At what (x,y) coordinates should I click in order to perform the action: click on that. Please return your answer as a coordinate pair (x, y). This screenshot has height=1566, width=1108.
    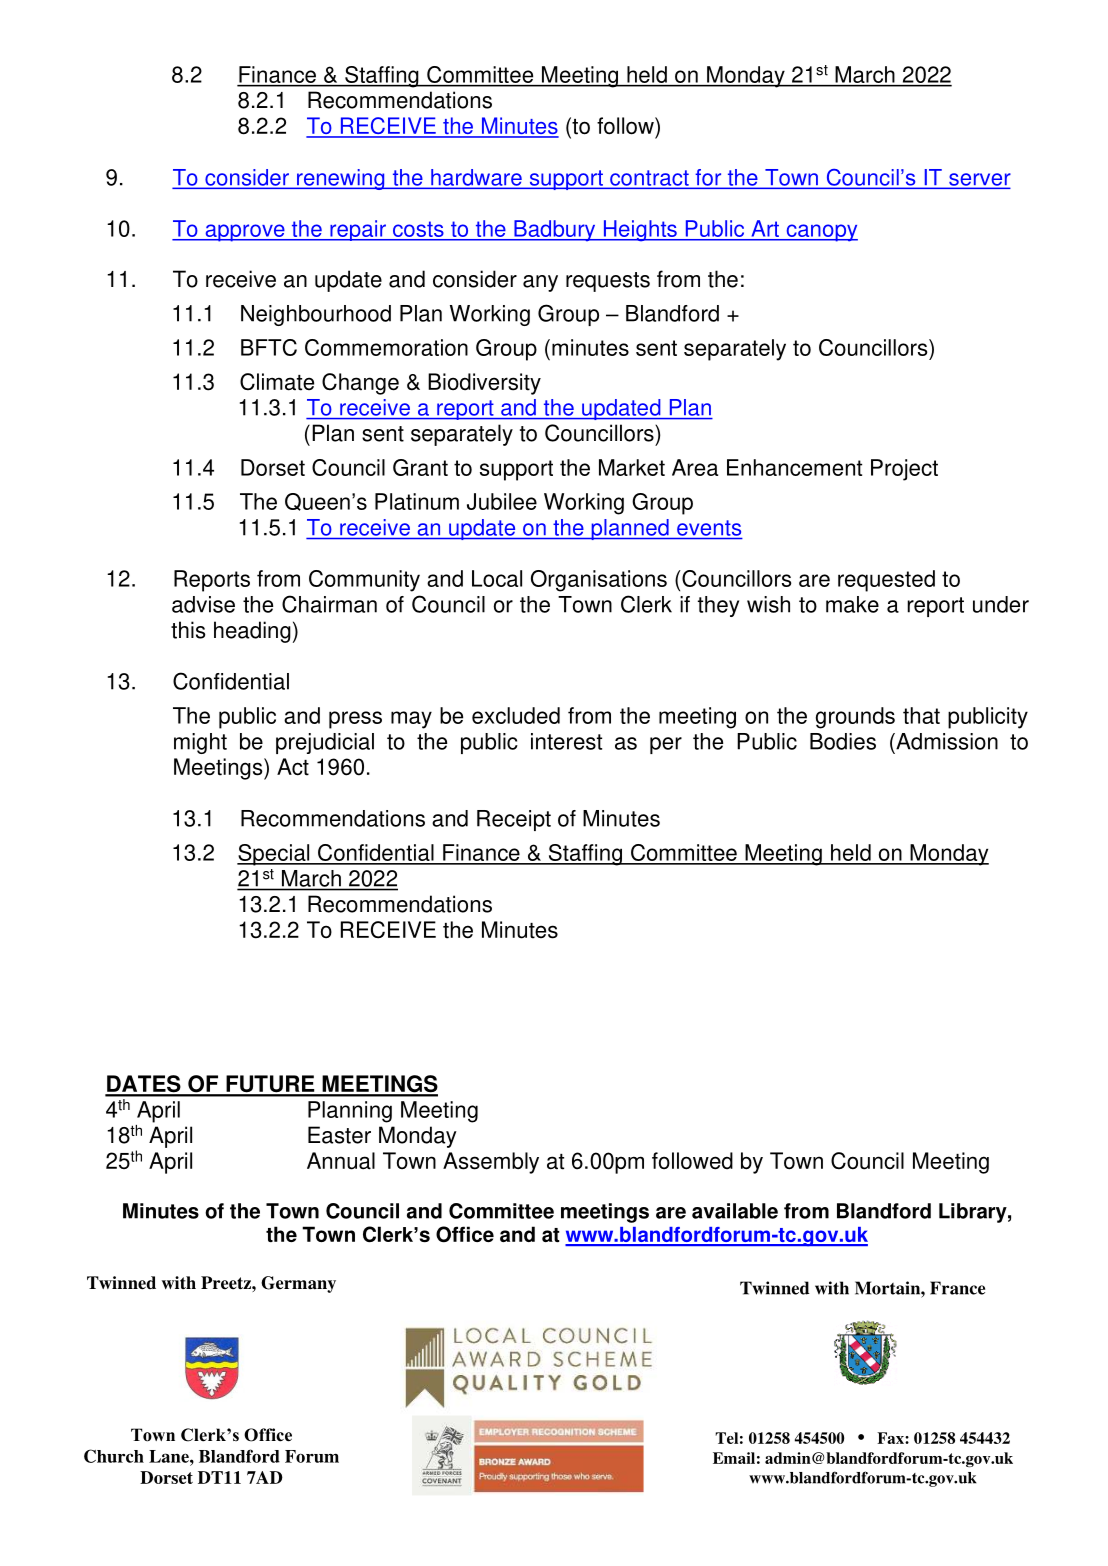
    Looking at the image, I should click on (921, 715).
